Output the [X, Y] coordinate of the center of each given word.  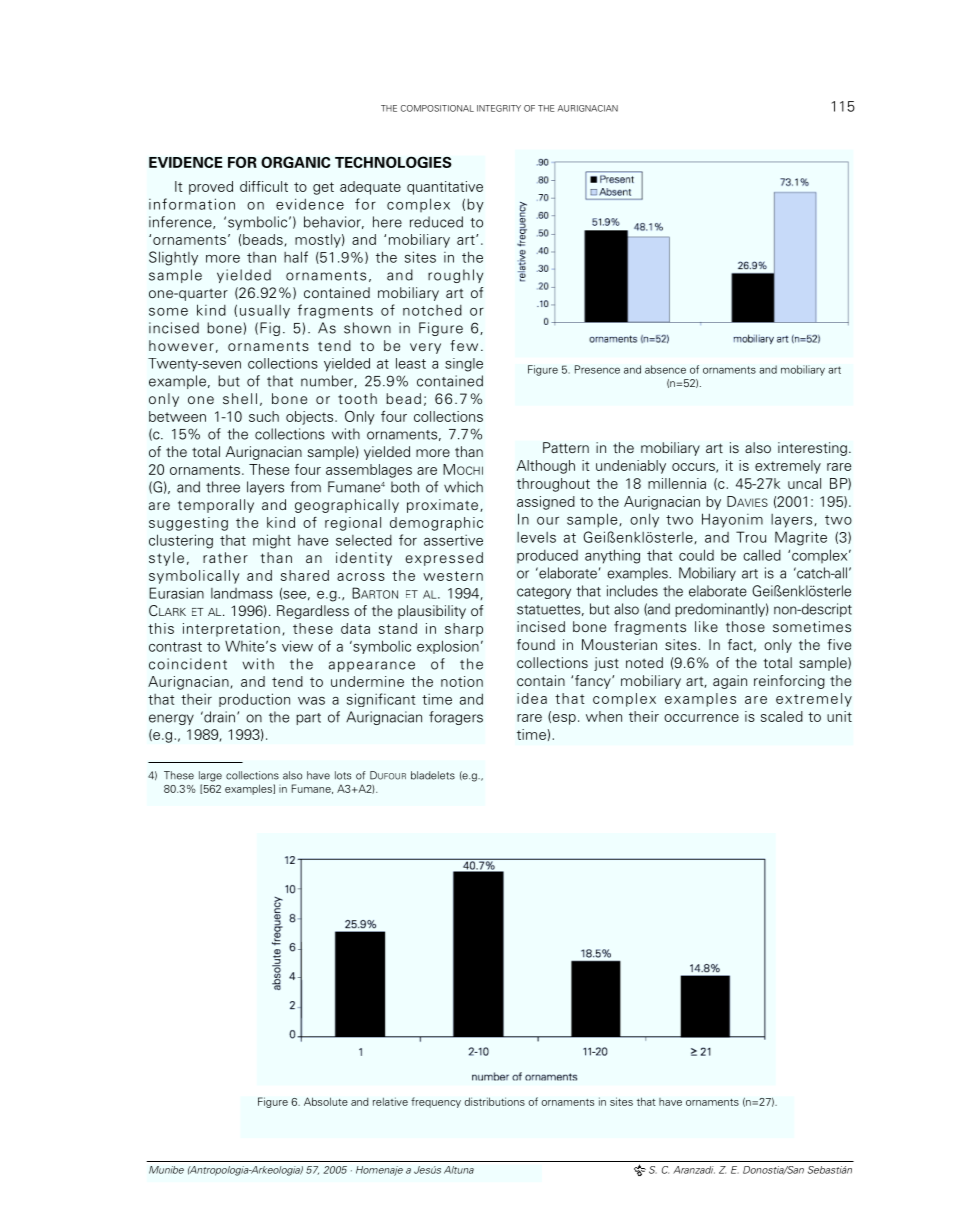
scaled [782, 716]
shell [240, 398]
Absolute [326, 1101]
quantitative [445, 188]
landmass [242, 593]
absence [665, 369]
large [210, 776]
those [745, 626]
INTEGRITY [499, 108]
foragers [456, 718]
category [544, 593]
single [464, 365]
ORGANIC [295, 162]
